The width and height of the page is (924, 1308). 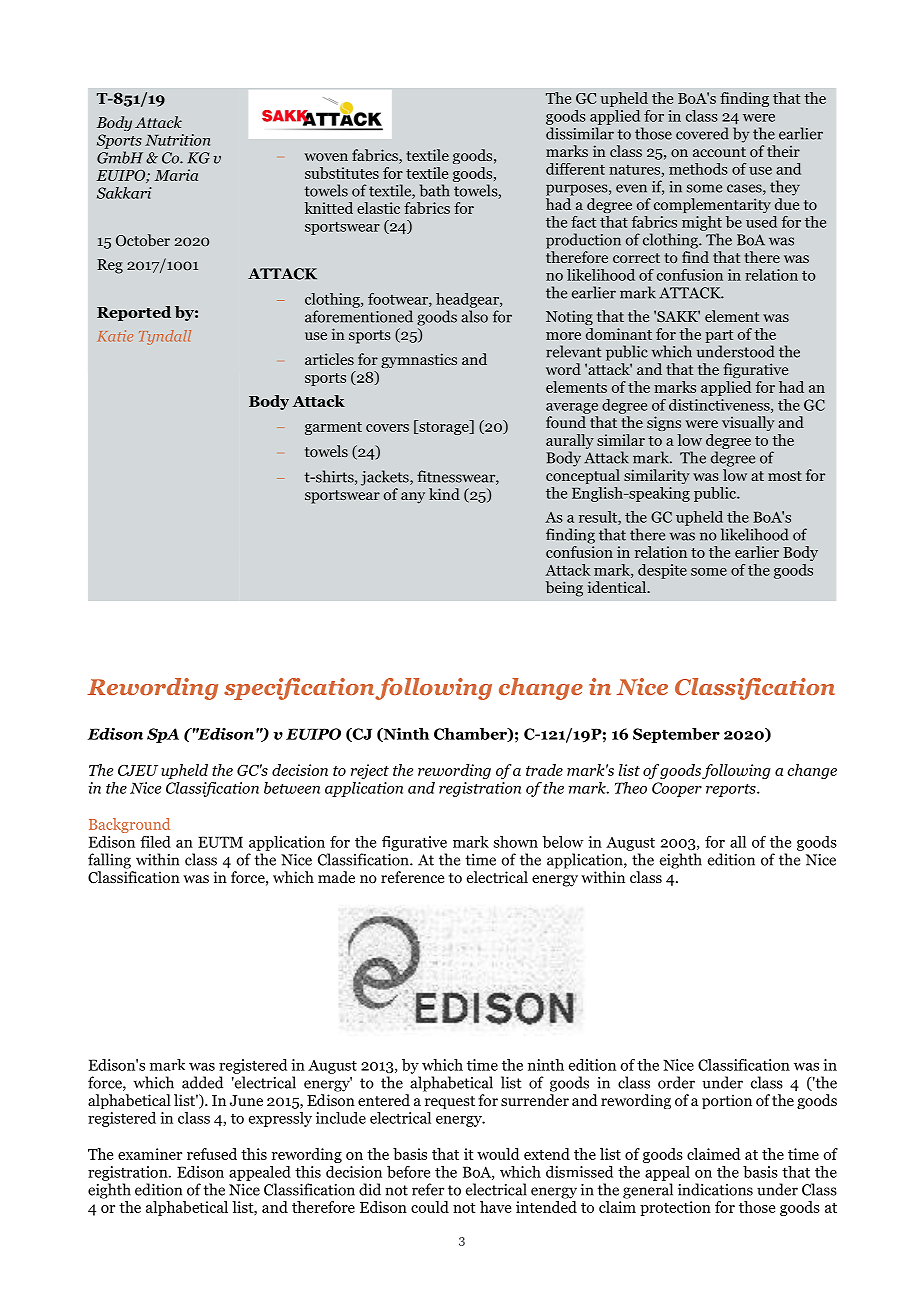 What do you see at coordinates (300, 689) in the page?
I see `specification` at bounding box center [300, 689].
